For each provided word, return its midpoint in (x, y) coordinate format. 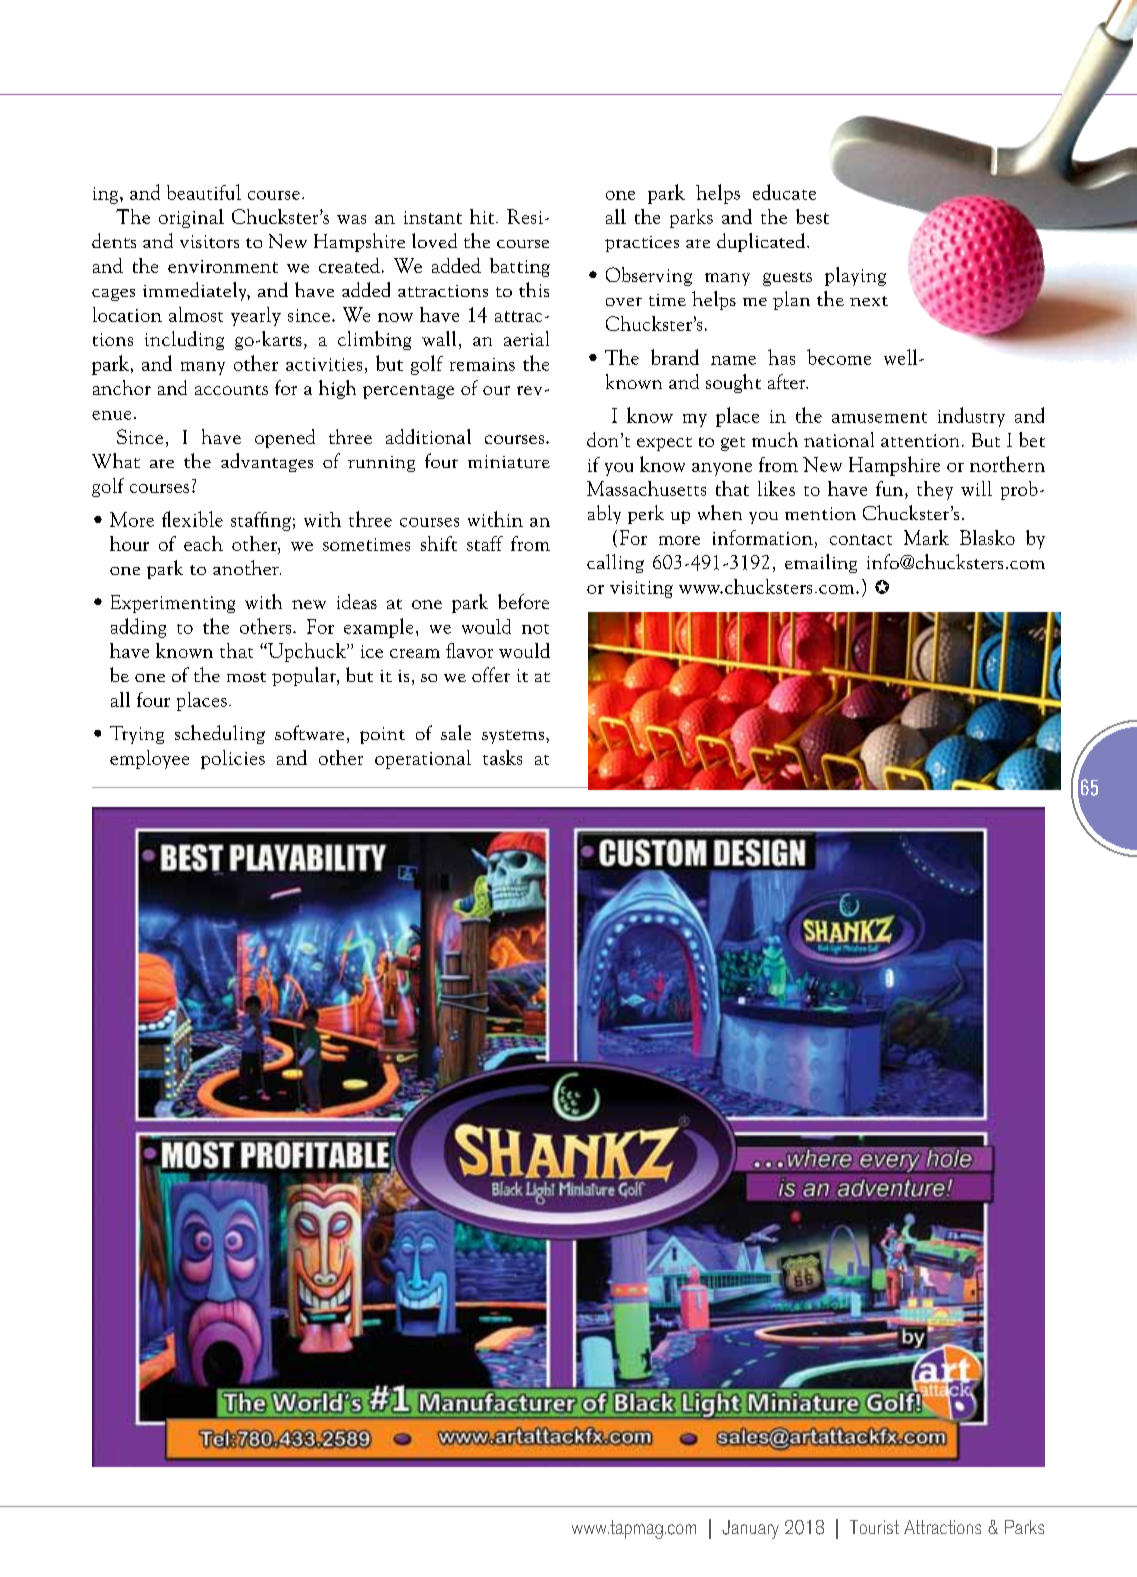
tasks (502, 757)
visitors (209, 241)
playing (855, 276)
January (750, 1529)
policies (233, 759)
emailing (821, 563)
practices (642, 244)
